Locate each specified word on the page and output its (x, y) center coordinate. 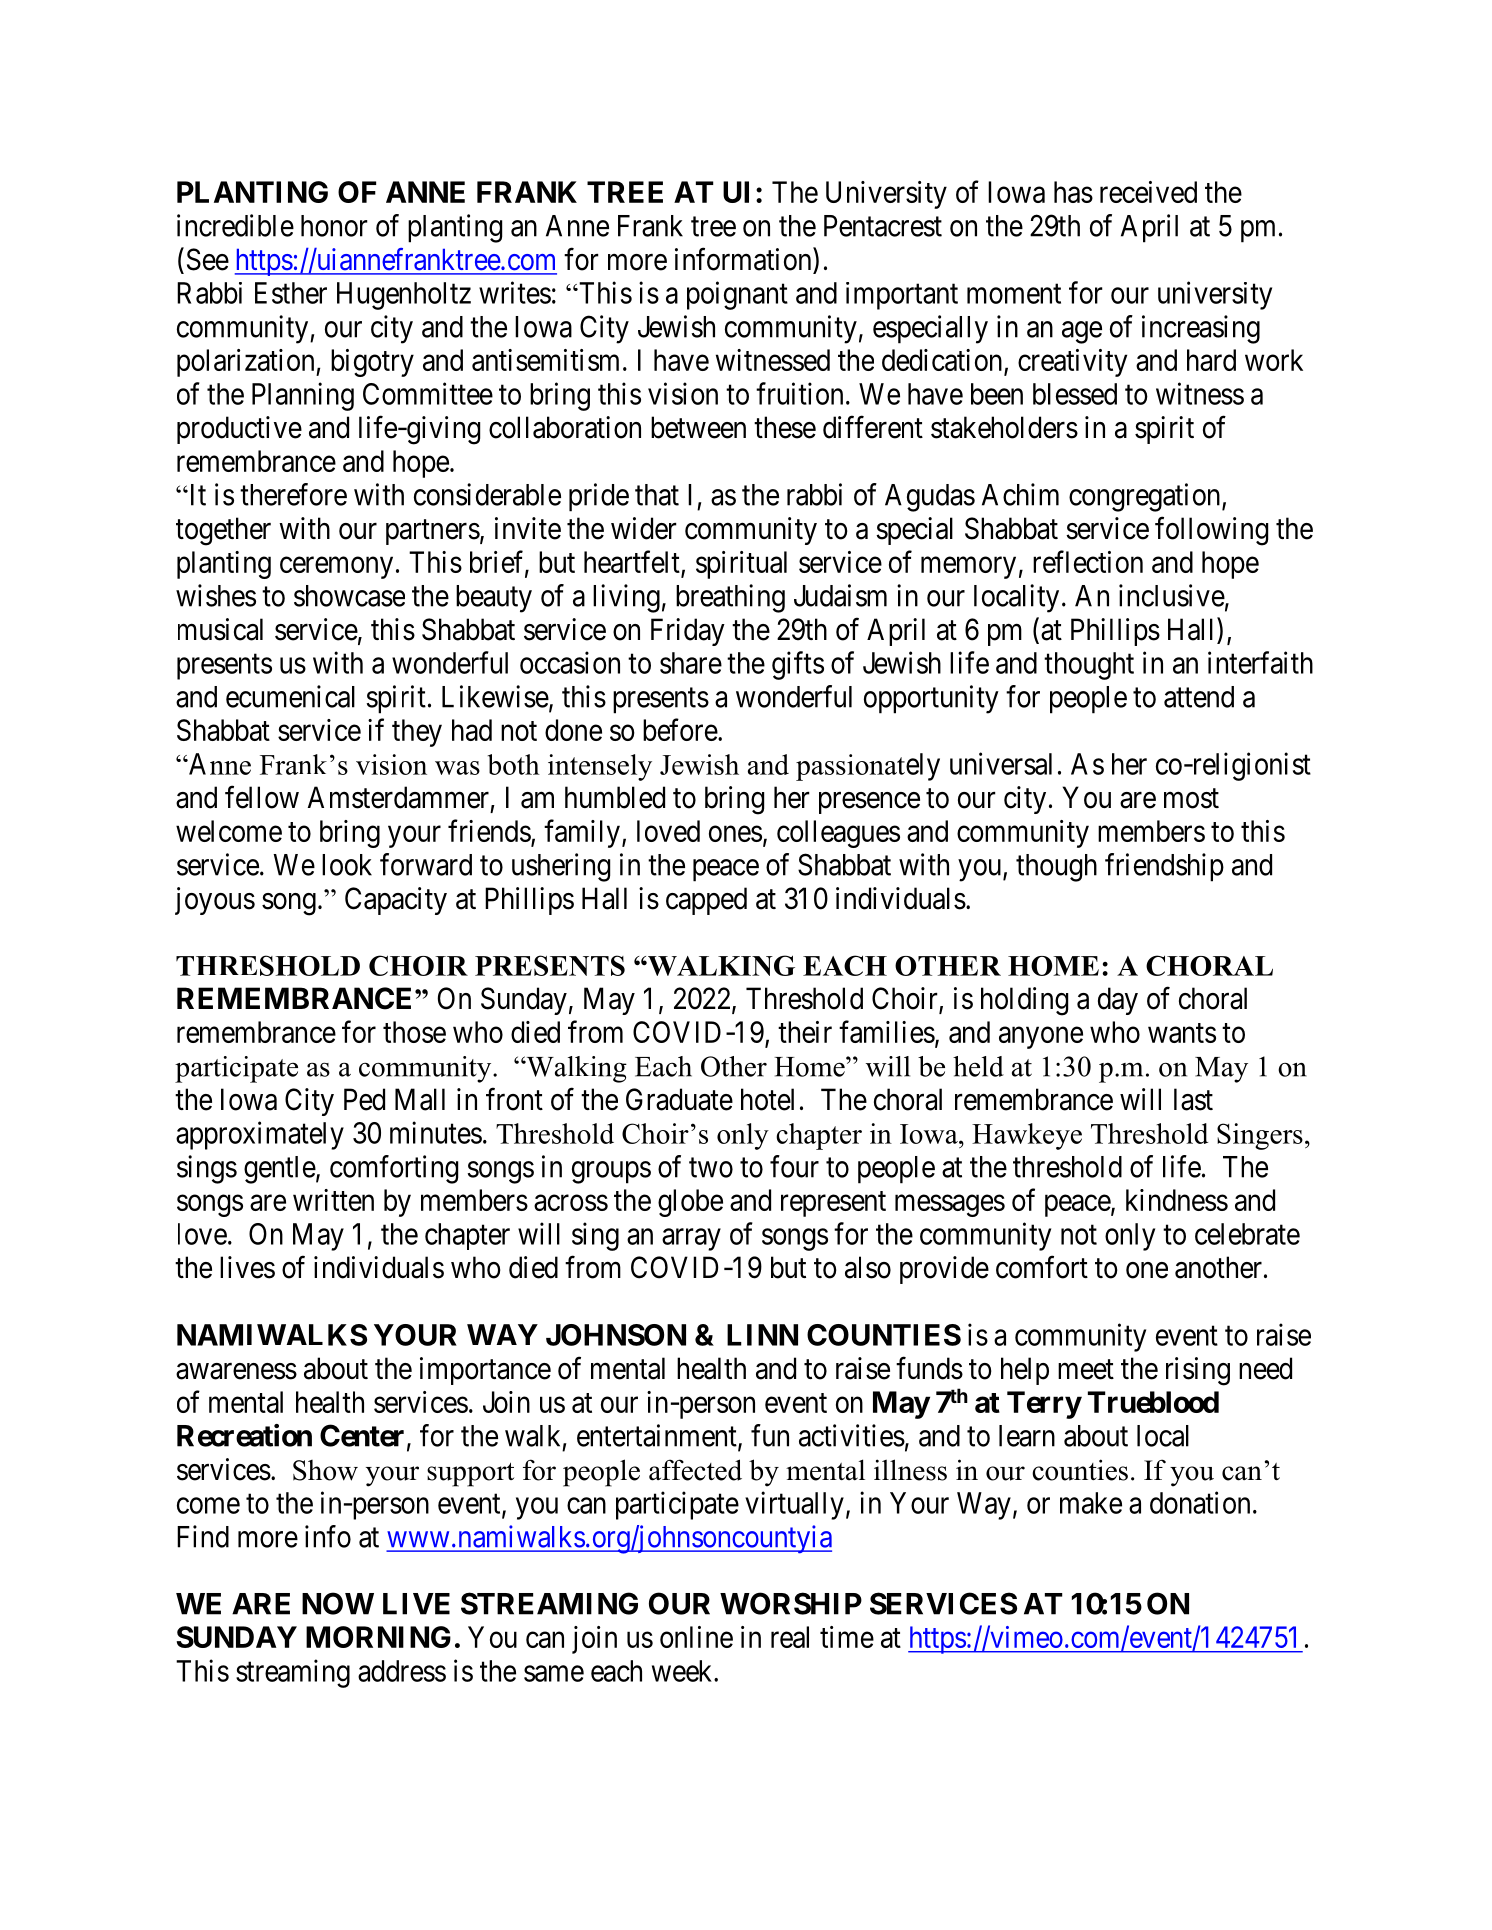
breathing (730, 598)
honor (334, 226)
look (347, 865)
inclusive (1172, 595)
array (691, 1240)
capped (706, 901)
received (1148, 192)
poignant (737, 295)
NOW (338, 1603)
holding (1024, 1001)
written (333, 1200)
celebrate (1247, 1234)
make (1091, 1503)
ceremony (336, 568)
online (696, 1637)
